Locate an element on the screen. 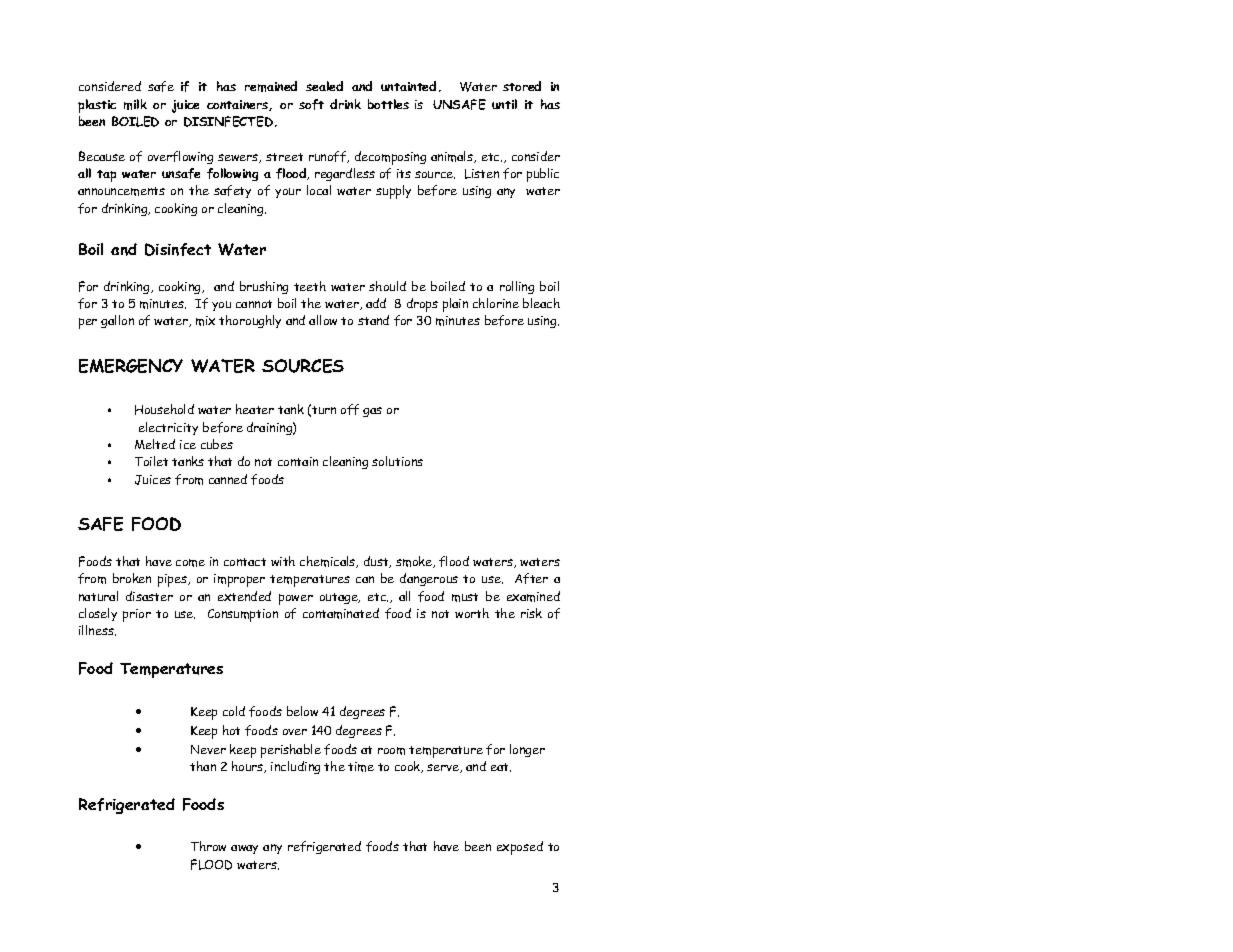 The width and height of the screenshot is (1233, 952). exposed is located at coordinates (520, 848).
